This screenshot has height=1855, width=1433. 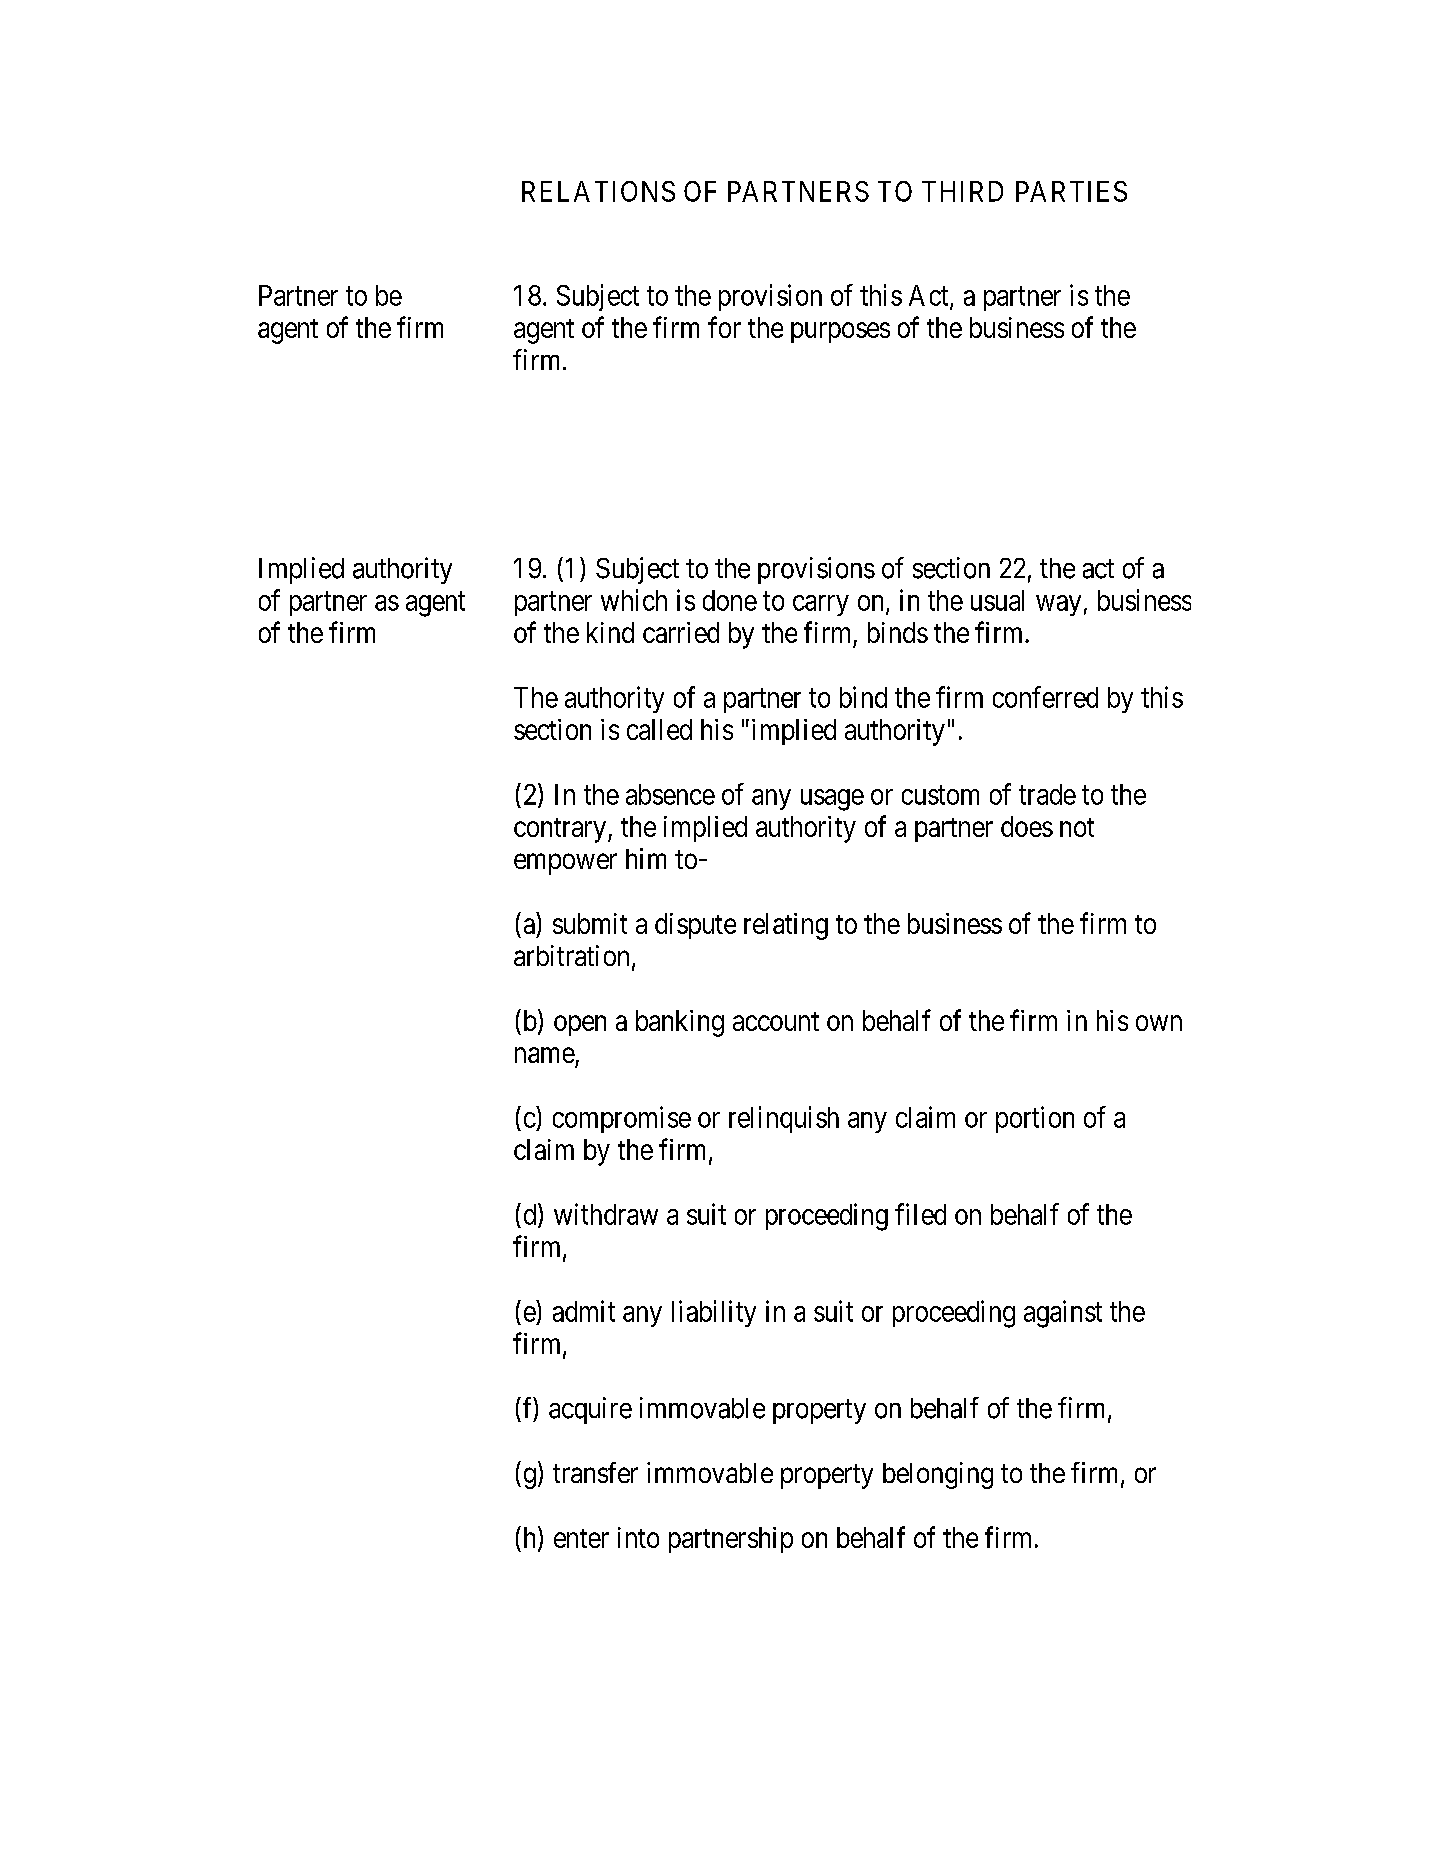 I want to click on not, so click(x=1077, y=827).
